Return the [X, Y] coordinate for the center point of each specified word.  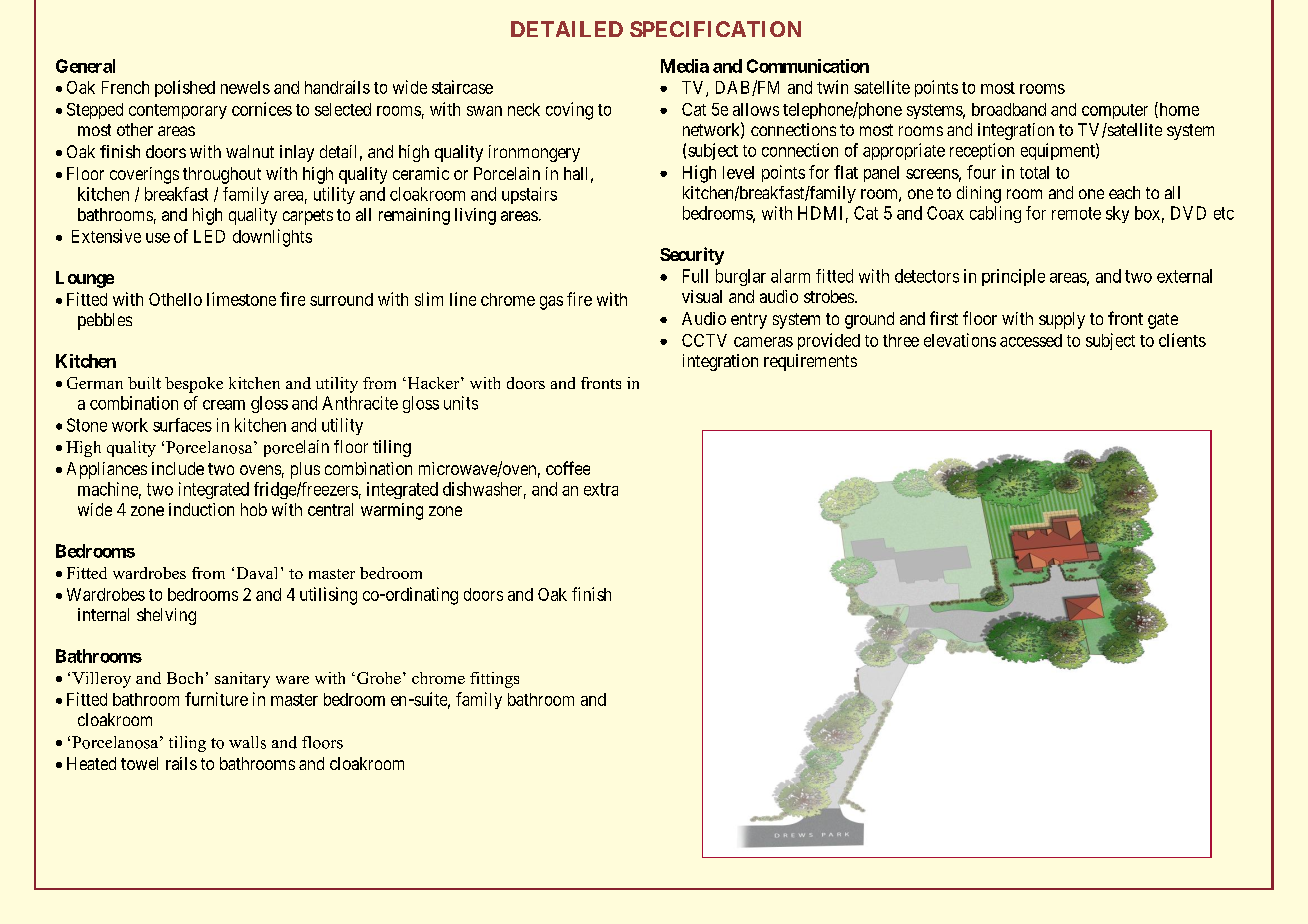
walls [247, 742]
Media [685, 66]
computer [1115, 111]
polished [185, 88]
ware [292, 680]
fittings [494, 680]
